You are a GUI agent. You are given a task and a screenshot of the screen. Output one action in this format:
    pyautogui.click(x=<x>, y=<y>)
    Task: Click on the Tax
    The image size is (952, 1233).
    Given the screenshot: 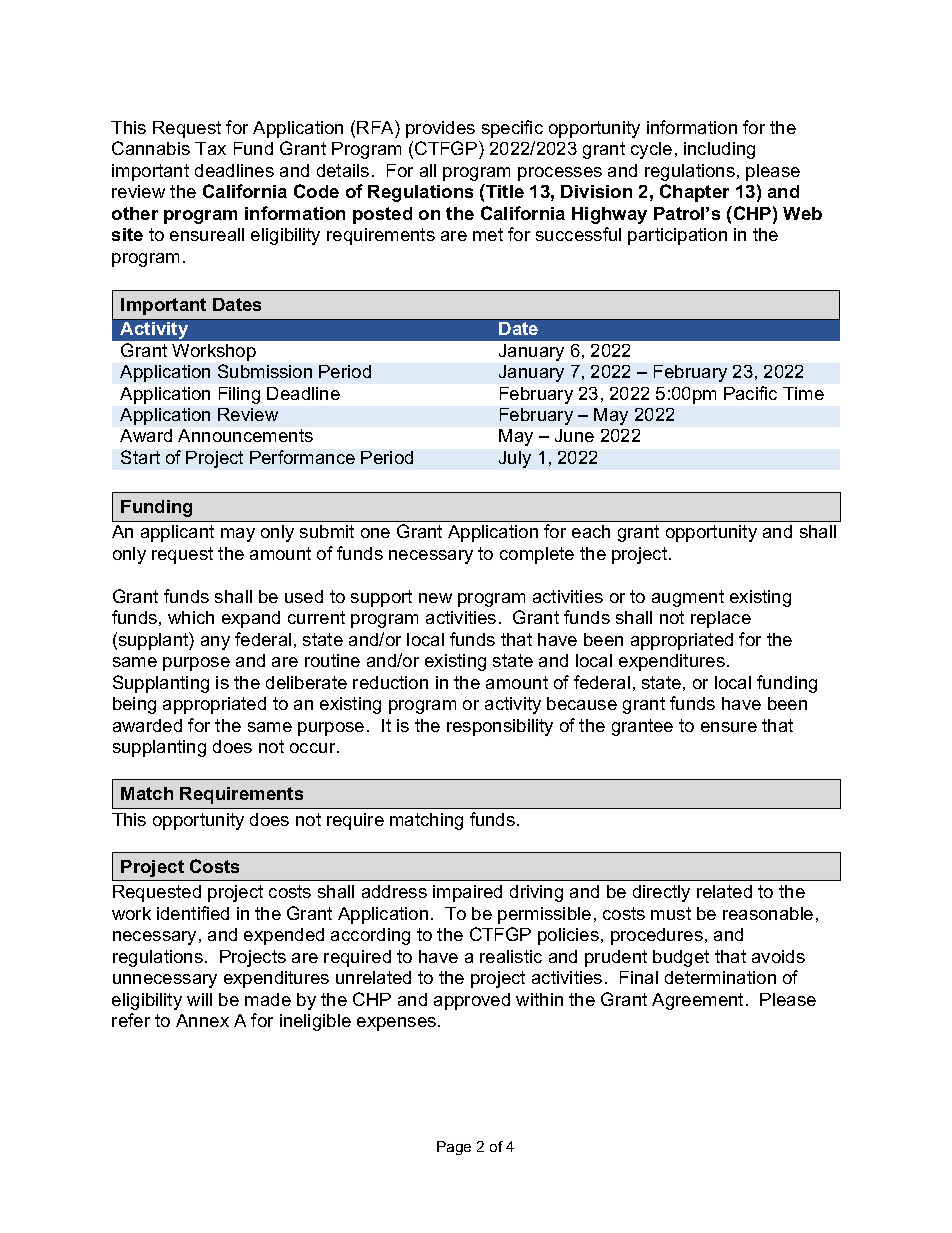 What is the action you would take?
    pyautogui.click(x=210, y=148)
